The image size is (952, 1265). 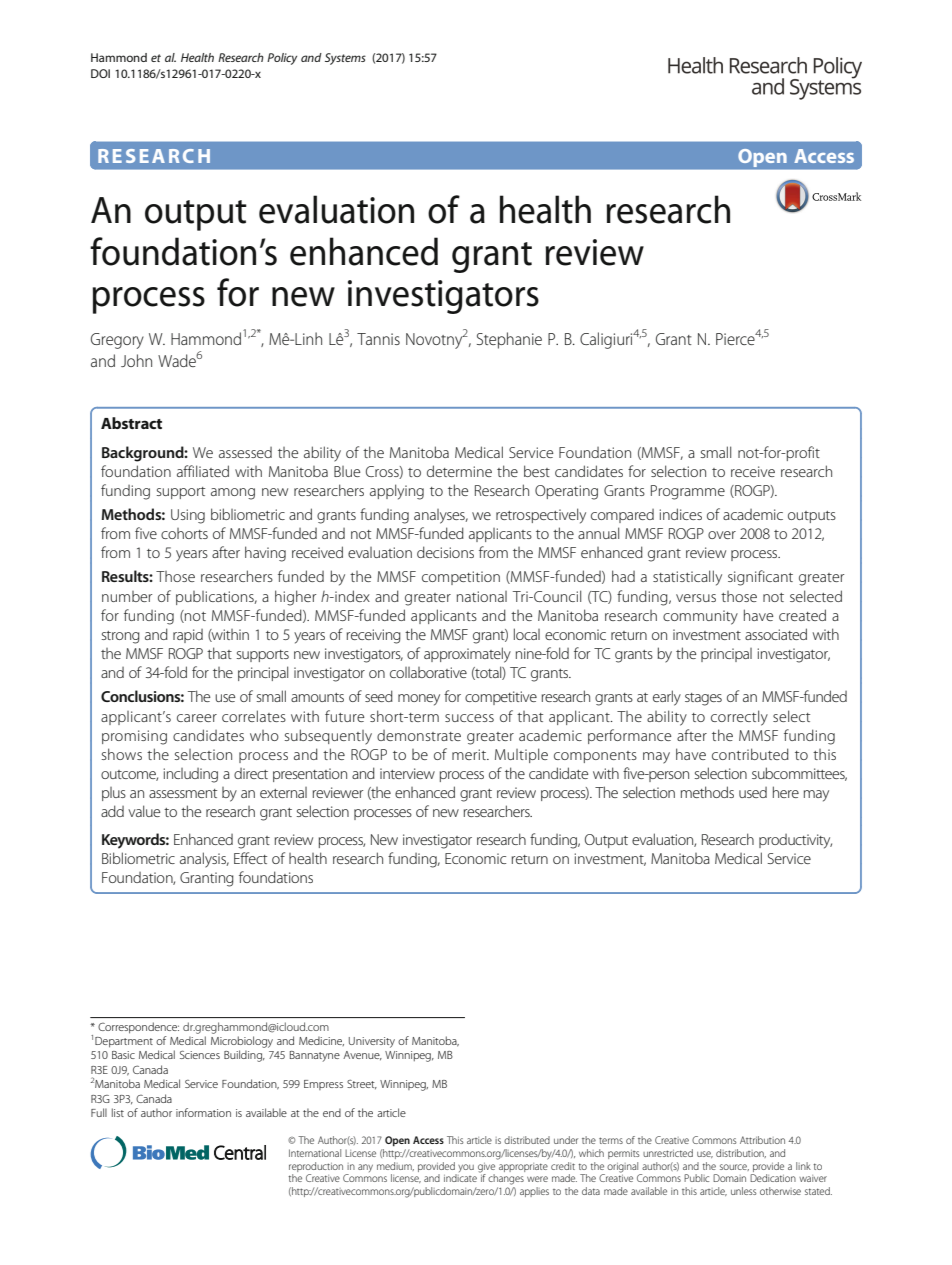 I want to click on affiliated, so click(x=203, y=471).
